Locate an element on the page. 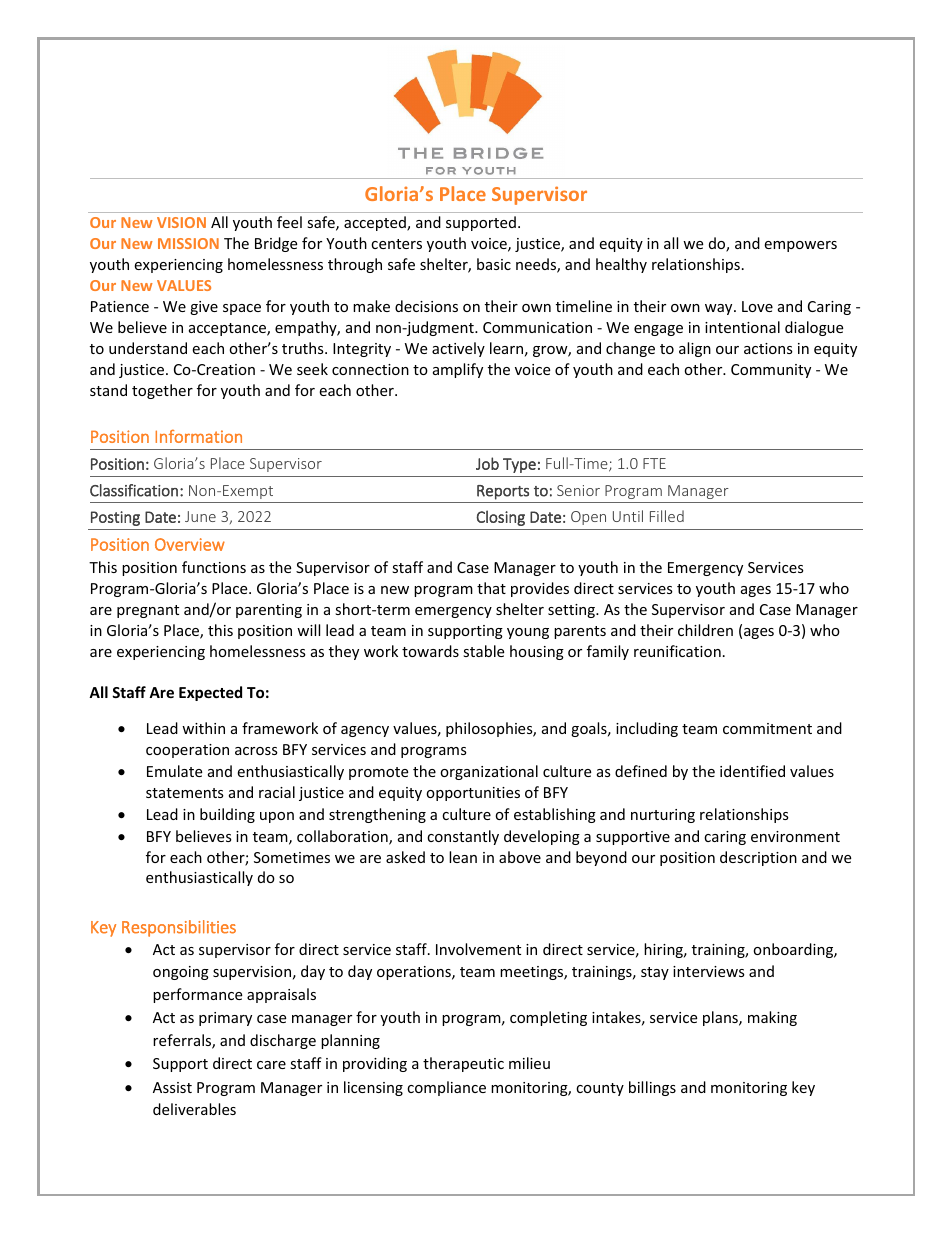 Image resolution: width=952 pixels, height=1233 pixels. empowers is located at coordinates (800, 246).
